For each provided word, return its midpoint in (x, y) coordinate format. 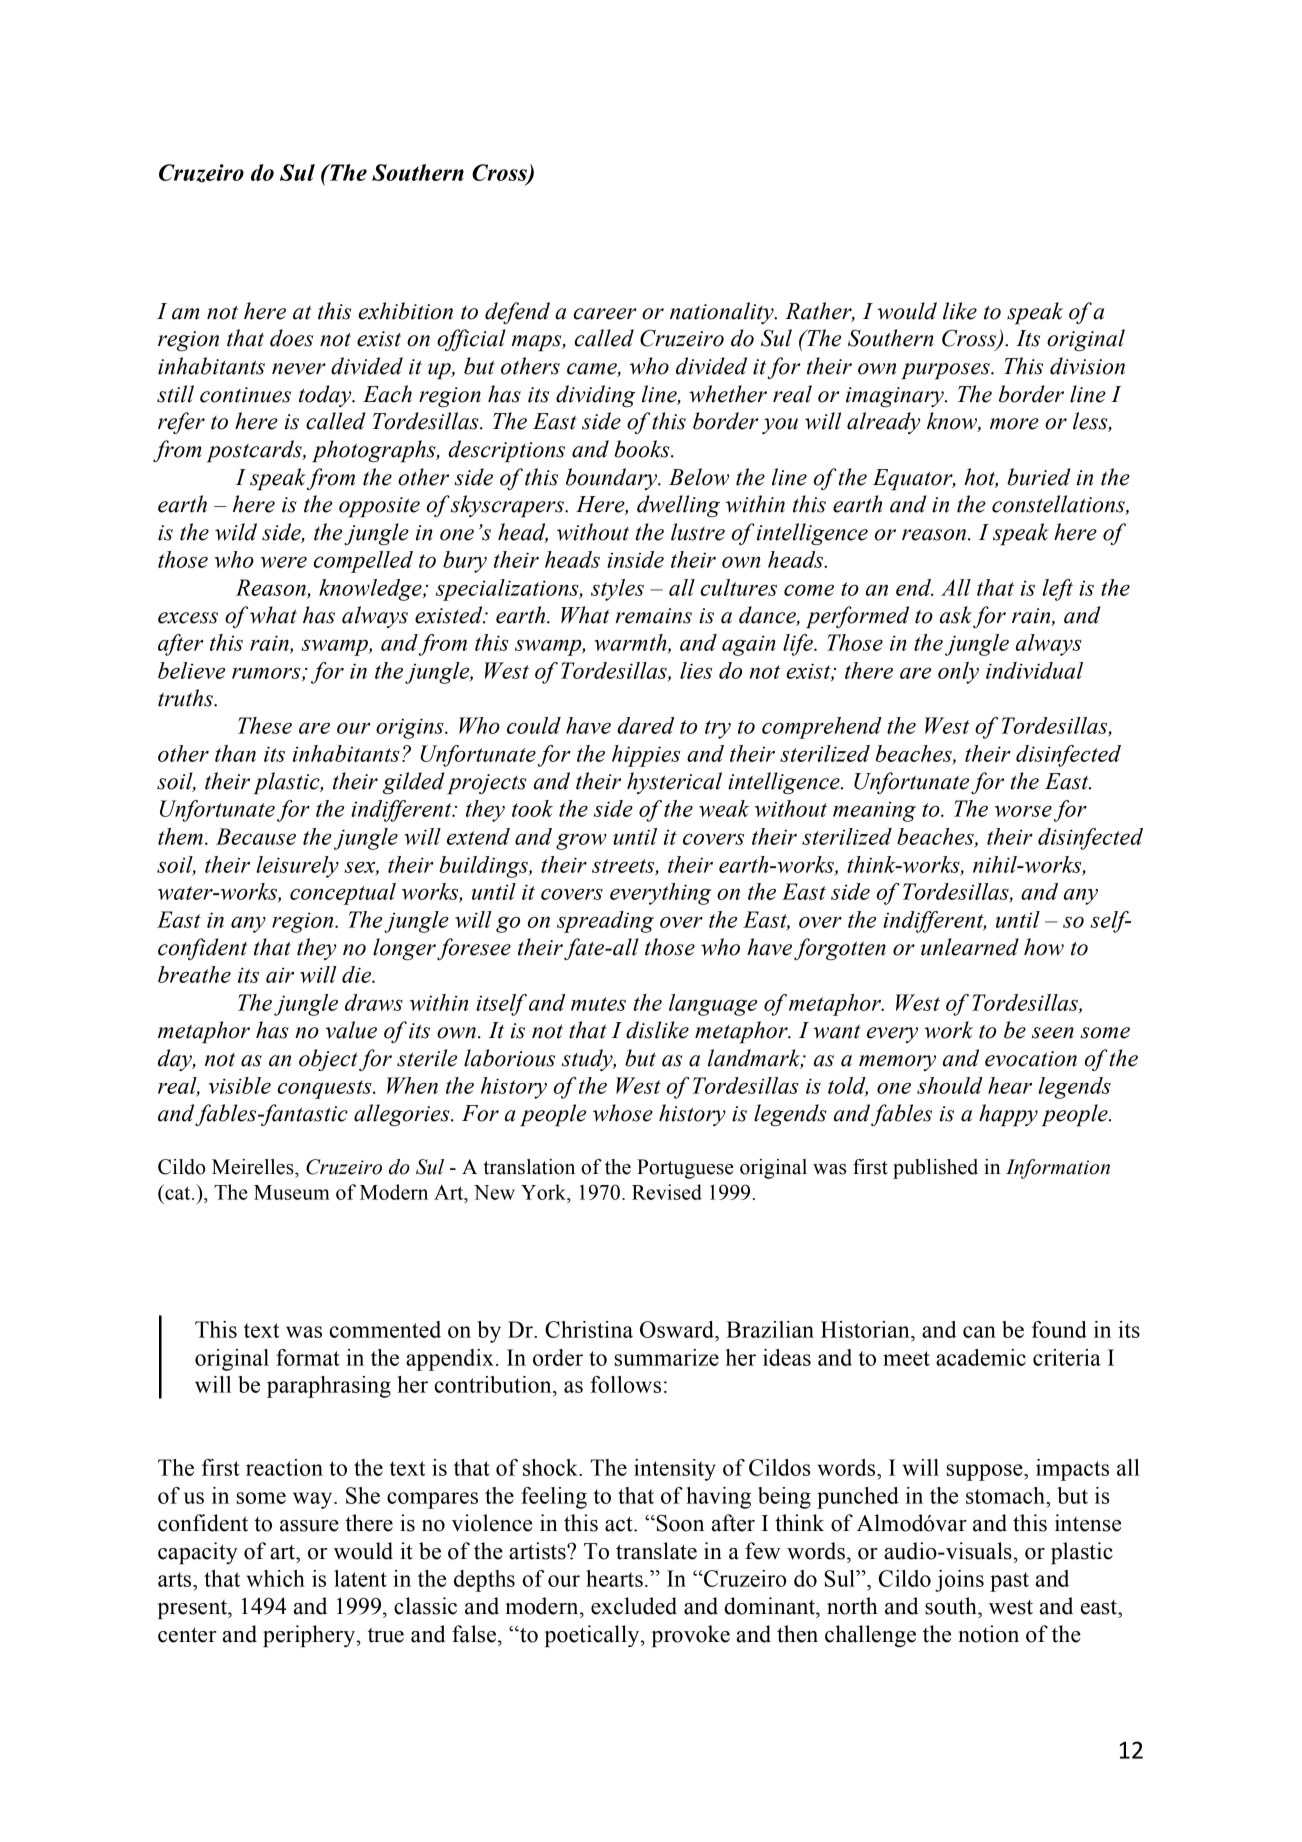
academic (981, 1357)
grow (581, 841)
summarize (667, 1357)
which (275, 1578)
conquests (325, 1089)
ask (956, 615)
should (950, 1085)
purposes (946, 371)
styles (617, 590)
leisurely (297, 867)
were (284, 562)
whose (623, 1113)
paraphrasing (329, 1387)
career (605, 314)
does (291, 338)
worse (1023, 811)
